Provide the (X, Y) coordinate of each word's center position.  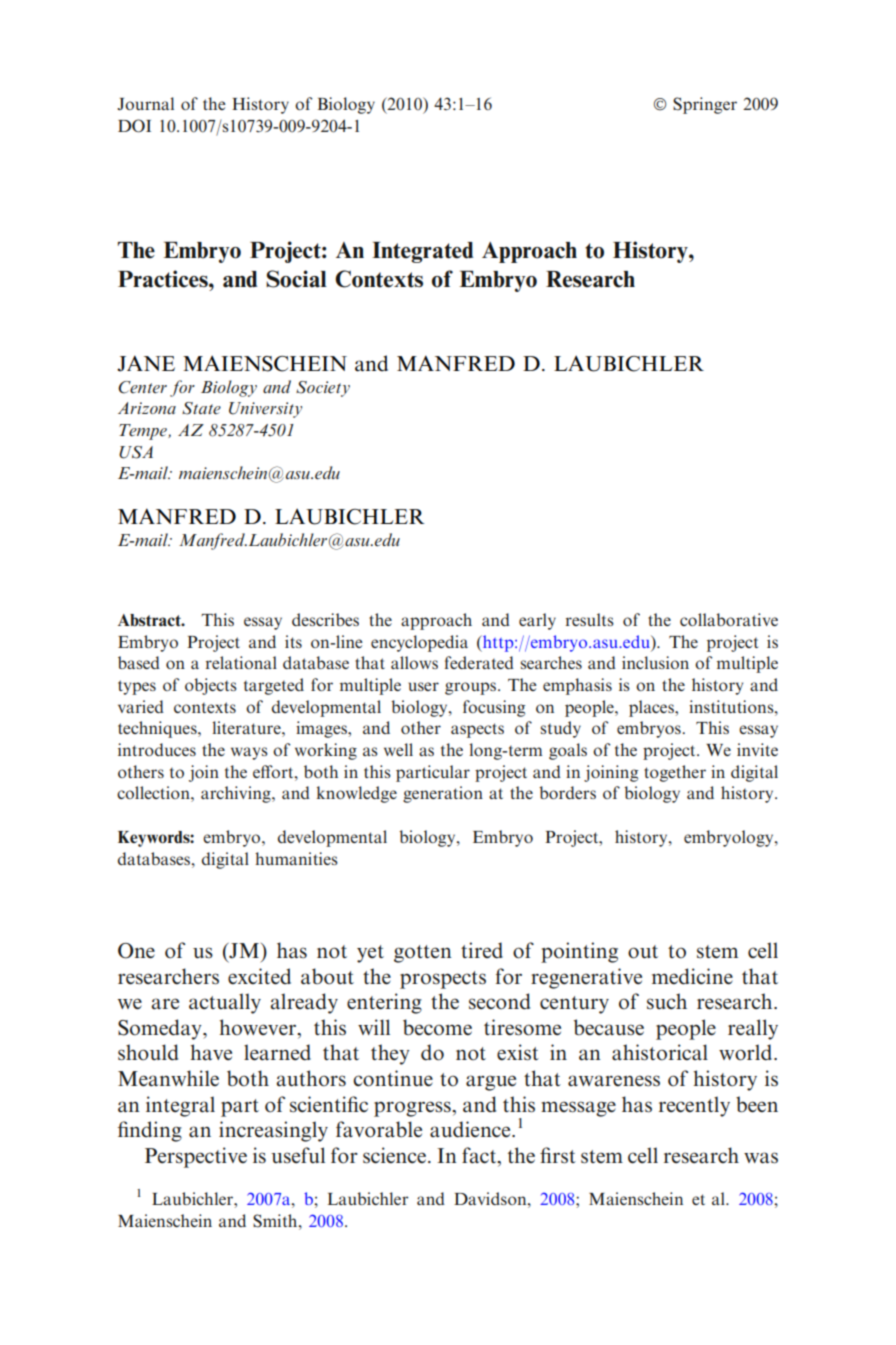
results (590, 619)
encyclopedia (419, 643)
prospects (443, 980)
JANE (146, 363)
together (675, 773)
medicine (692, 976)
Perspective (196, 1157)
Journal (145, 103)
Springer (705, 105)
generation (443, 794)
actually (225, 1003)
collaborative (729, 619)
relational (241, 662)
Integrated (422, 252)
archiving (237, 794)
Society (323, 389)
